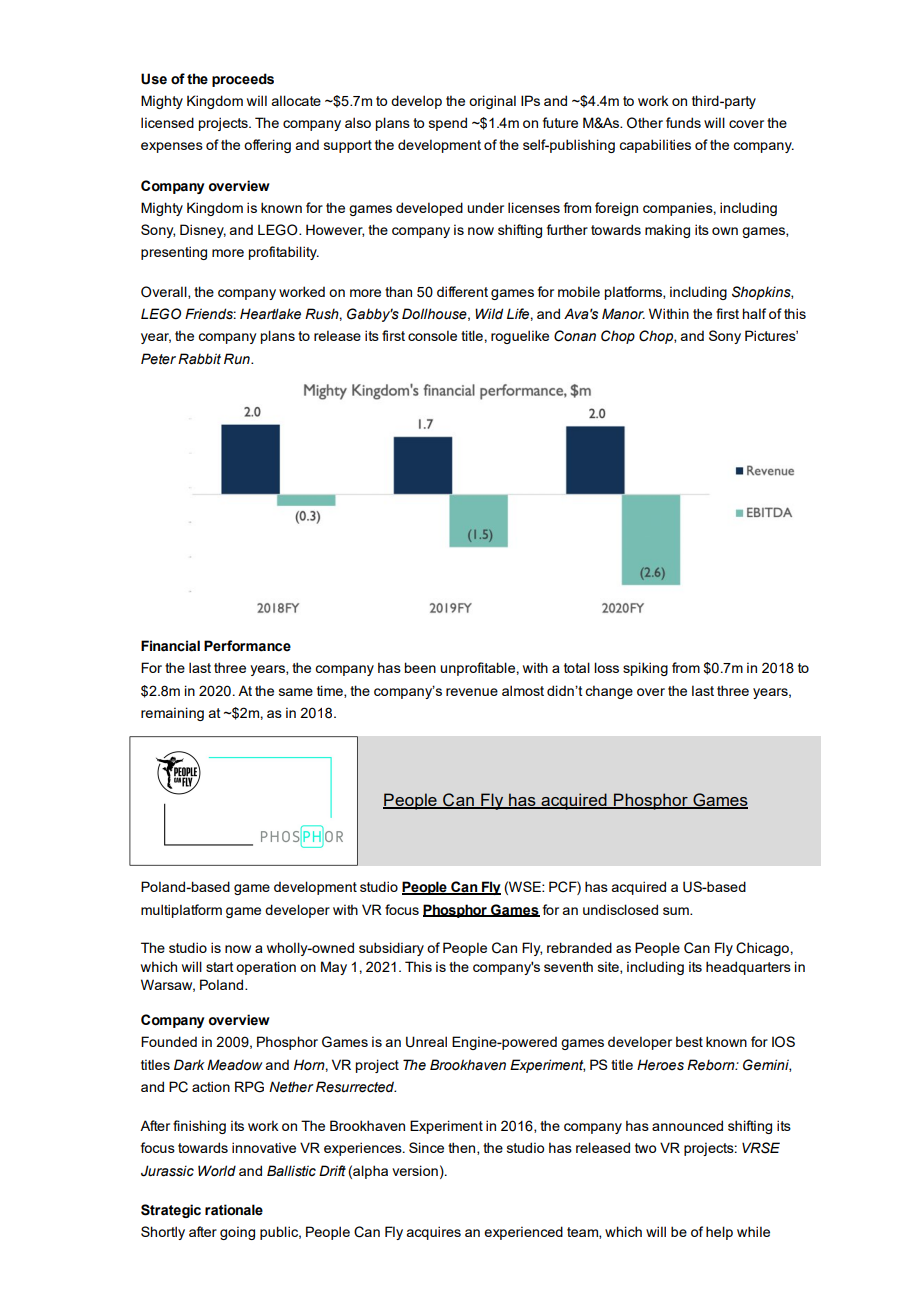 The height and width of the document is (1308, 924). What do you see at coordinates (432, 335) in the document?
I see `console` at bounding box center [432, 335].
